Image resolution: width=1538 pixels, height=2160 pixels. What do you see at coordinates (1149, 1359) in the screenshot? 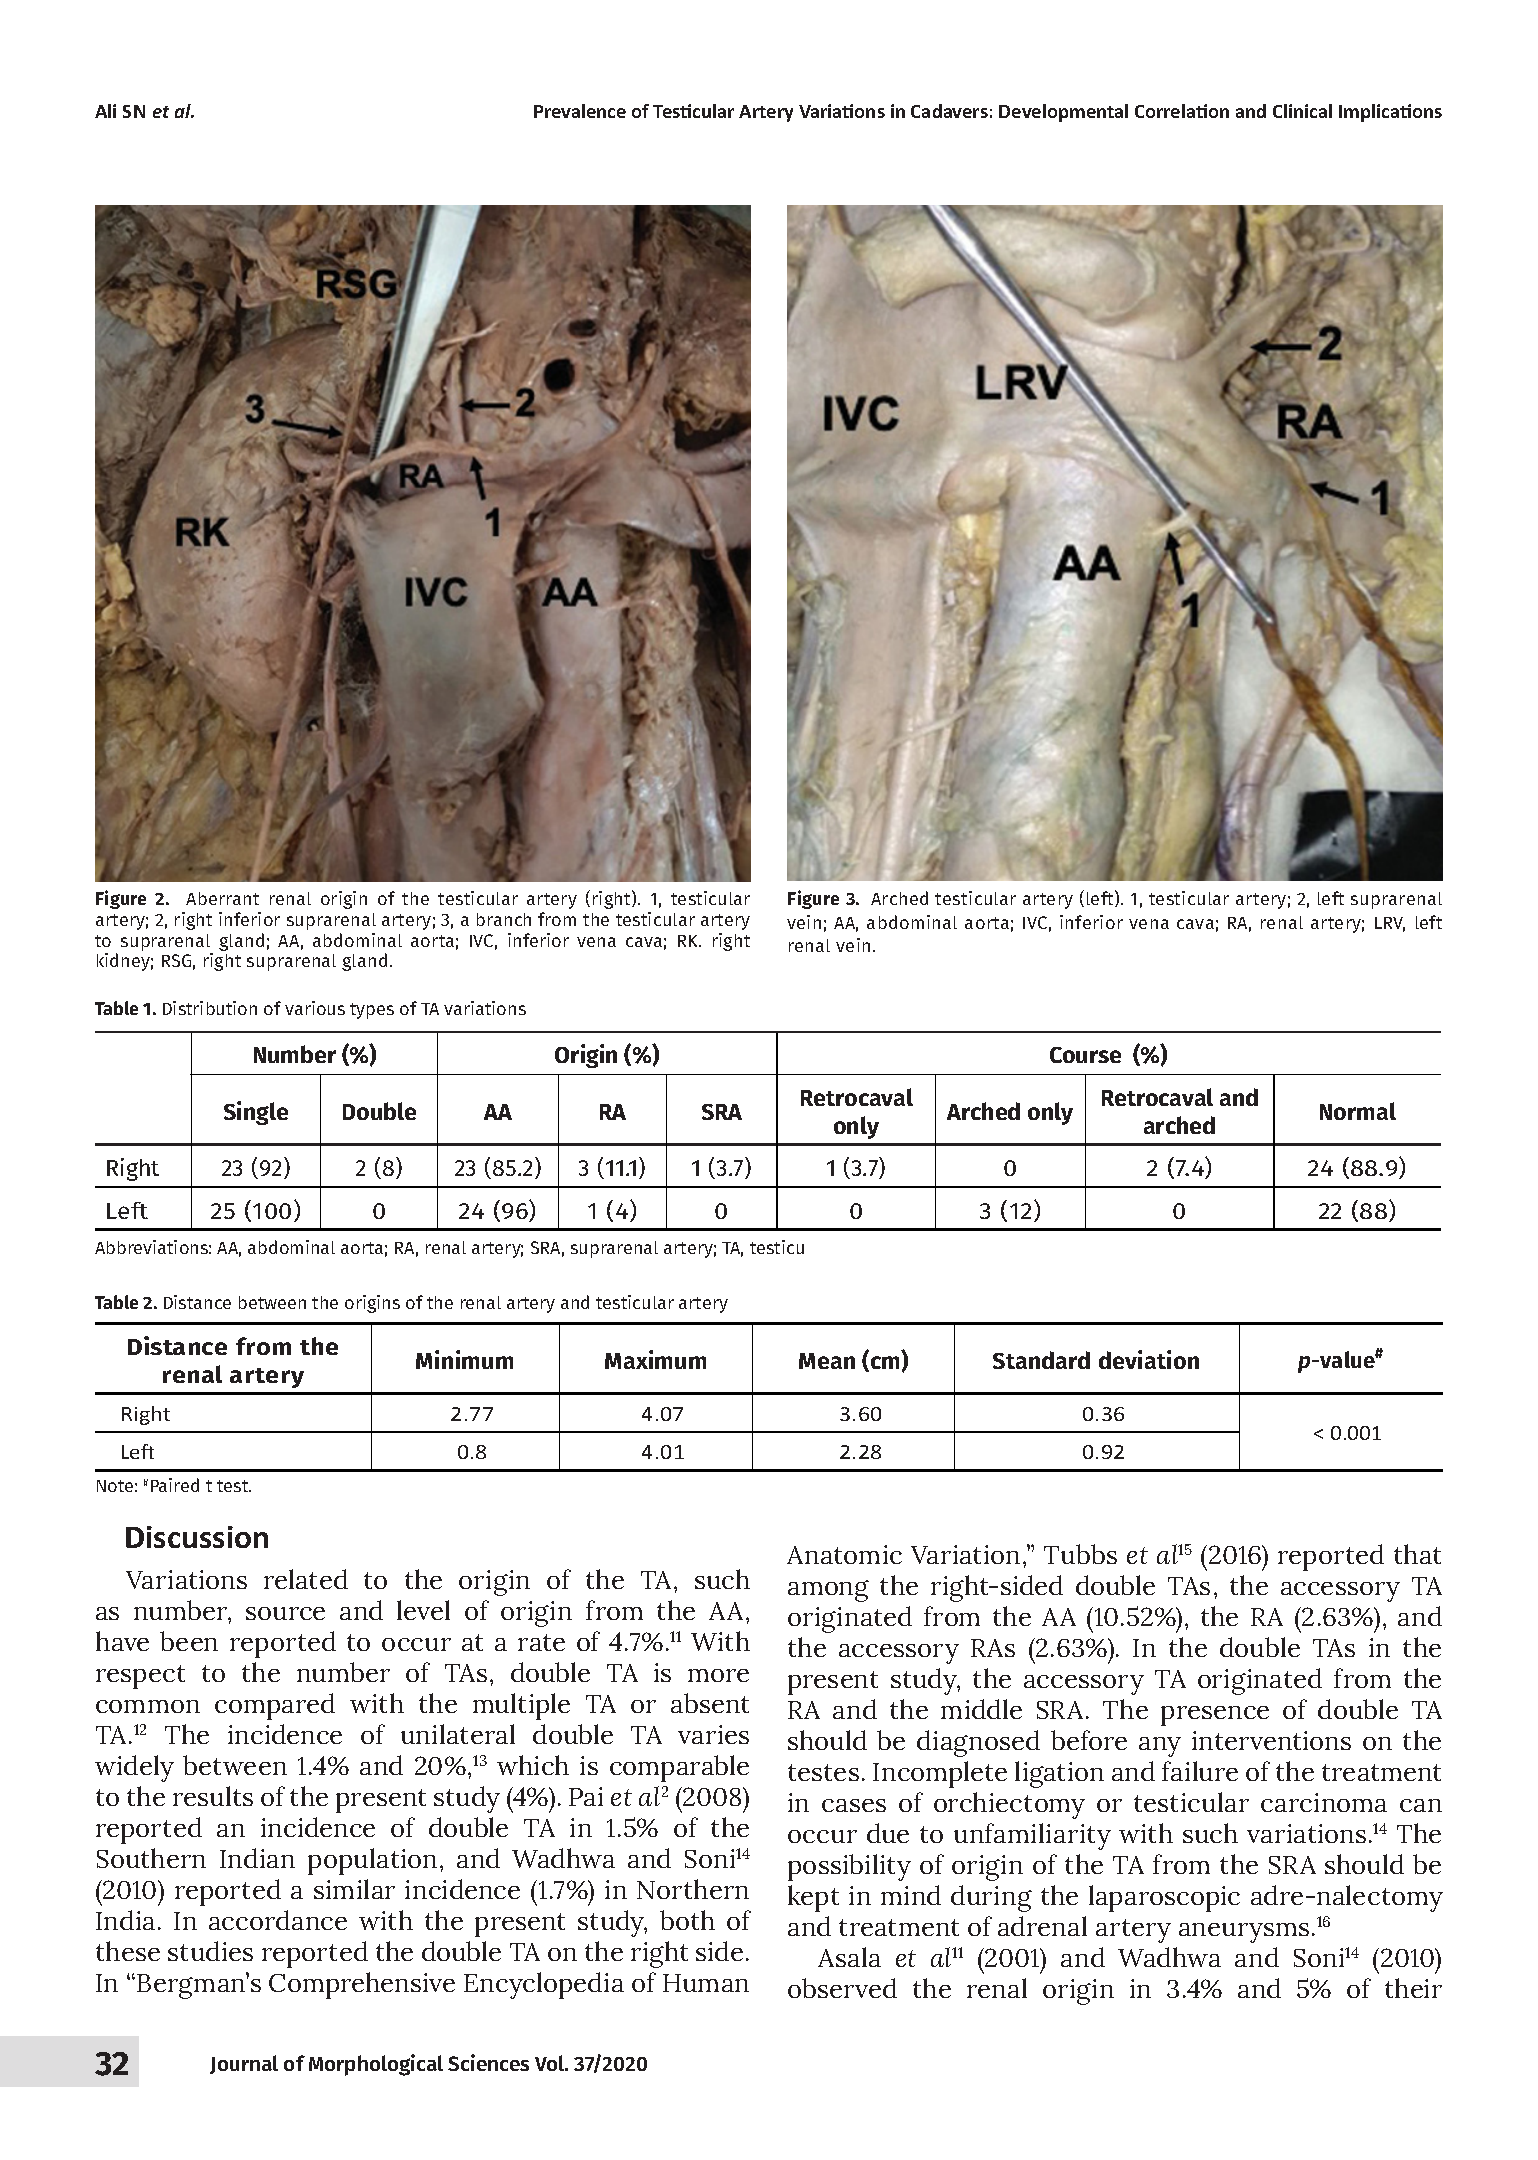
I see `deviation` at bounding box center [1149, 1359].
